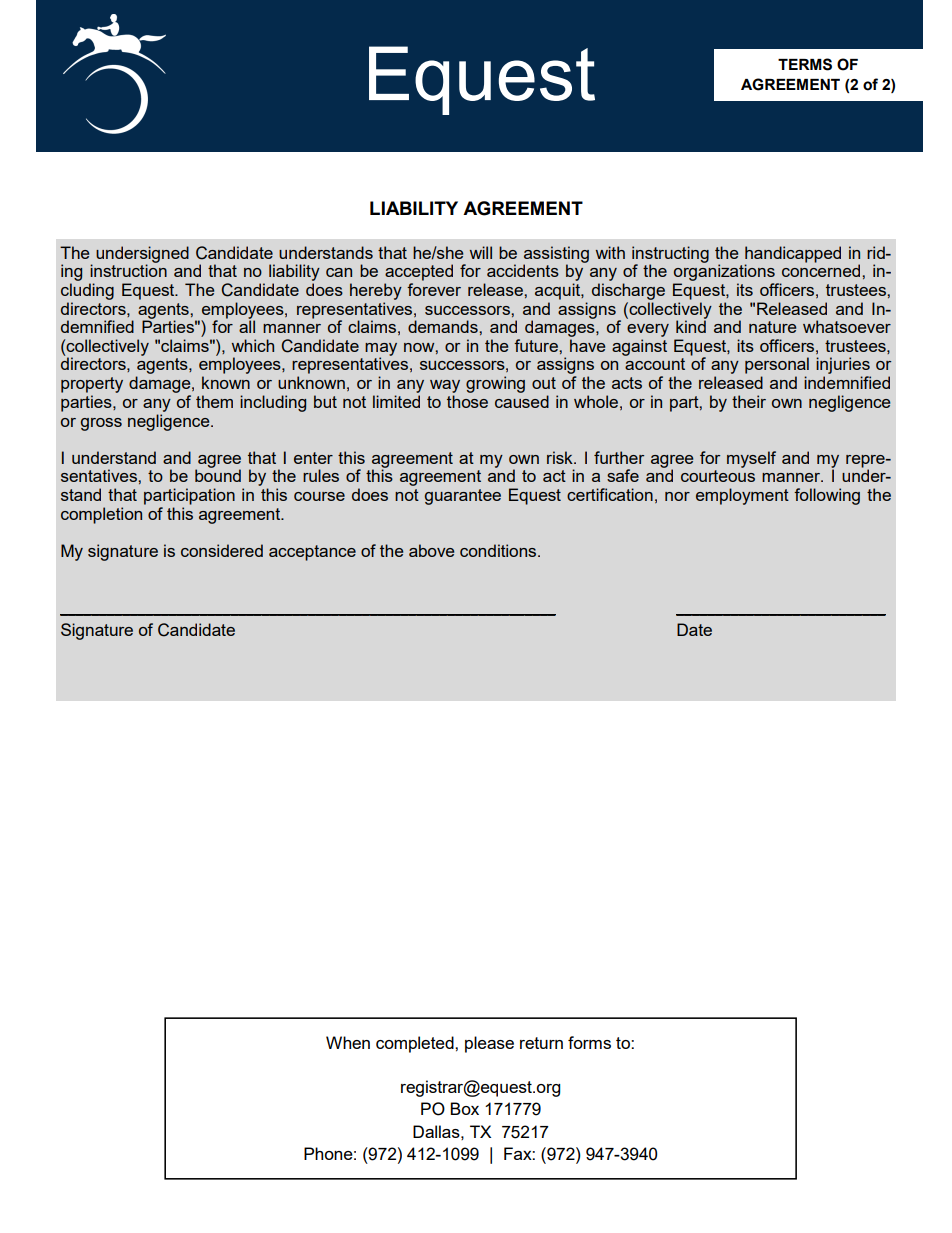 Image resolution: width=952 pixels, height=1233 pixels. Describe the element at coordinates (589, 1042) in the screenshot. I see `forms` at that location.
